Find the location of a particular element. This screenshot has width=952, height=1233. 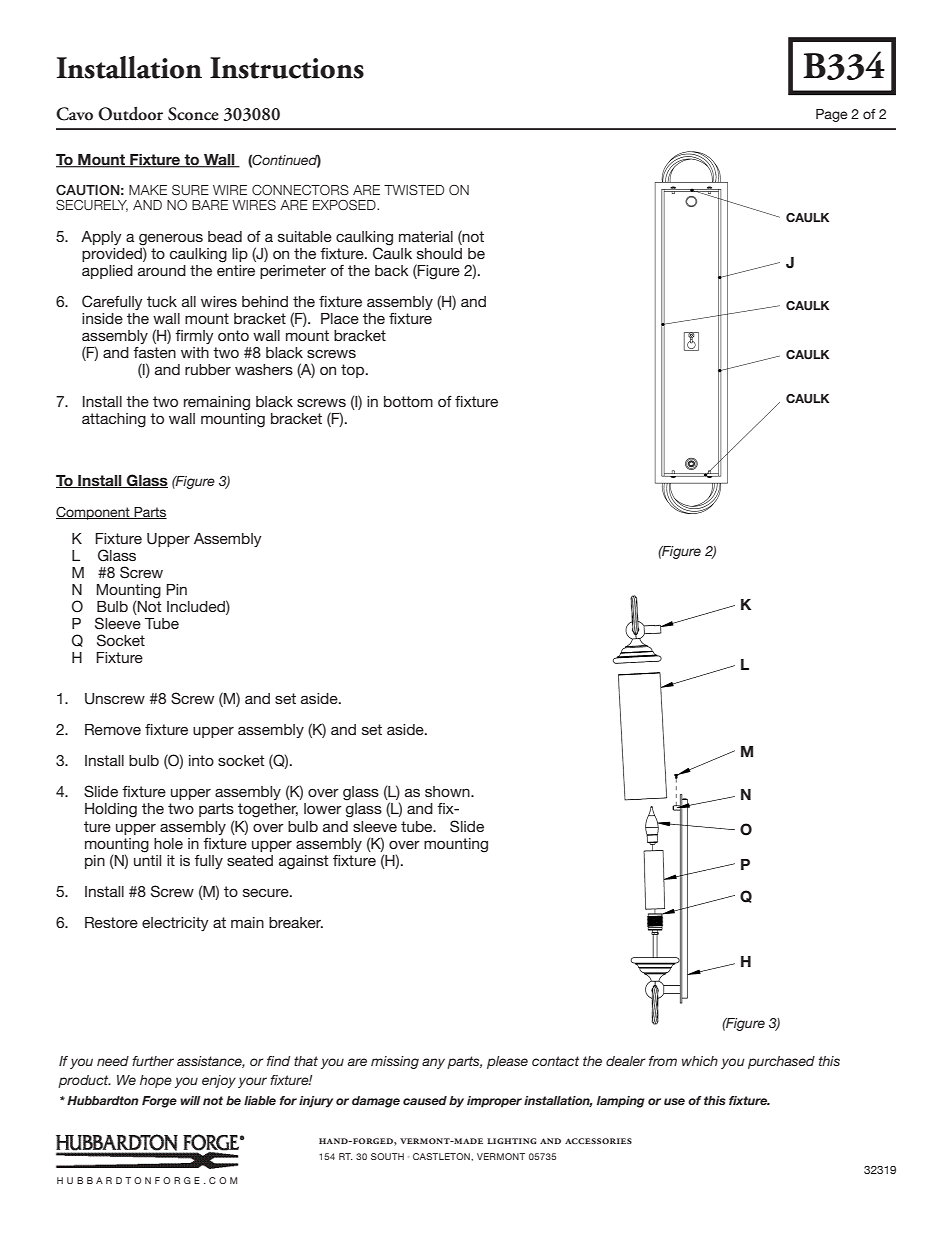

Outdoor is located at coordinates (130, 114).
